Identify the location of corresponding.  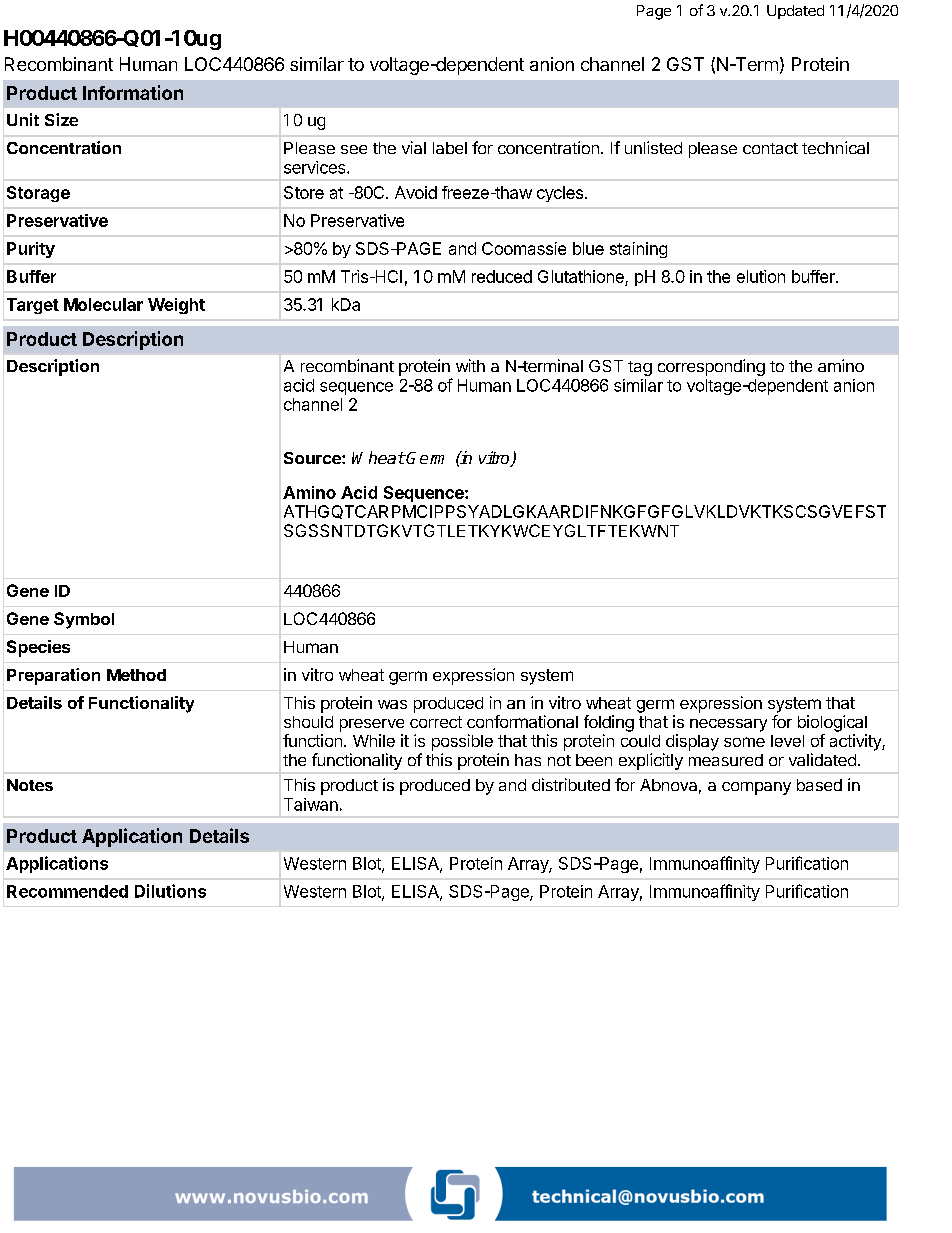
(711, 367).
